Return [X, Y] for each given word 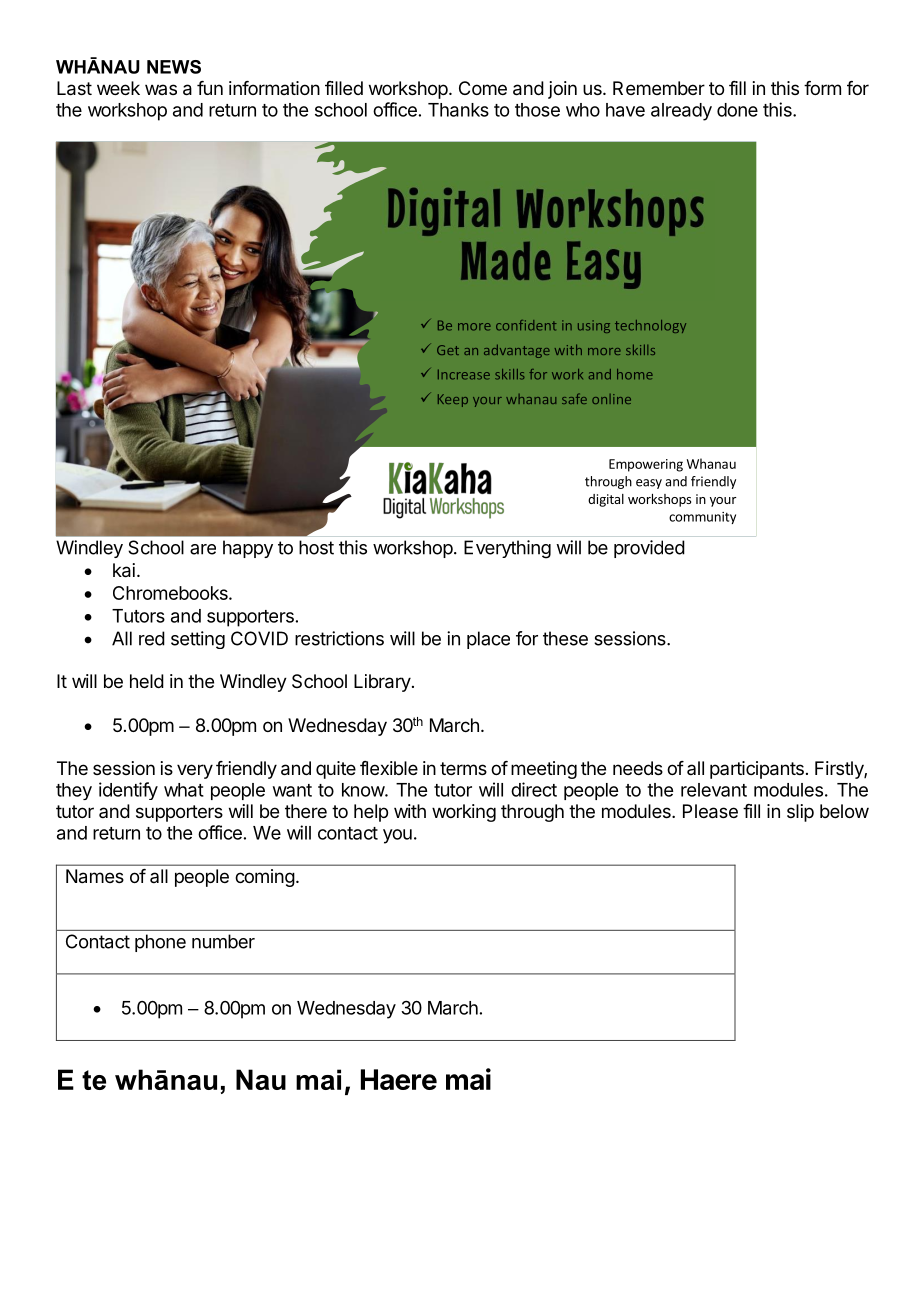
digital [606, 500]
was [161, 89]
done [737, 110]
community [702, 518]
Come [483, 88]
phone [160, 943]
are [203, 549]
